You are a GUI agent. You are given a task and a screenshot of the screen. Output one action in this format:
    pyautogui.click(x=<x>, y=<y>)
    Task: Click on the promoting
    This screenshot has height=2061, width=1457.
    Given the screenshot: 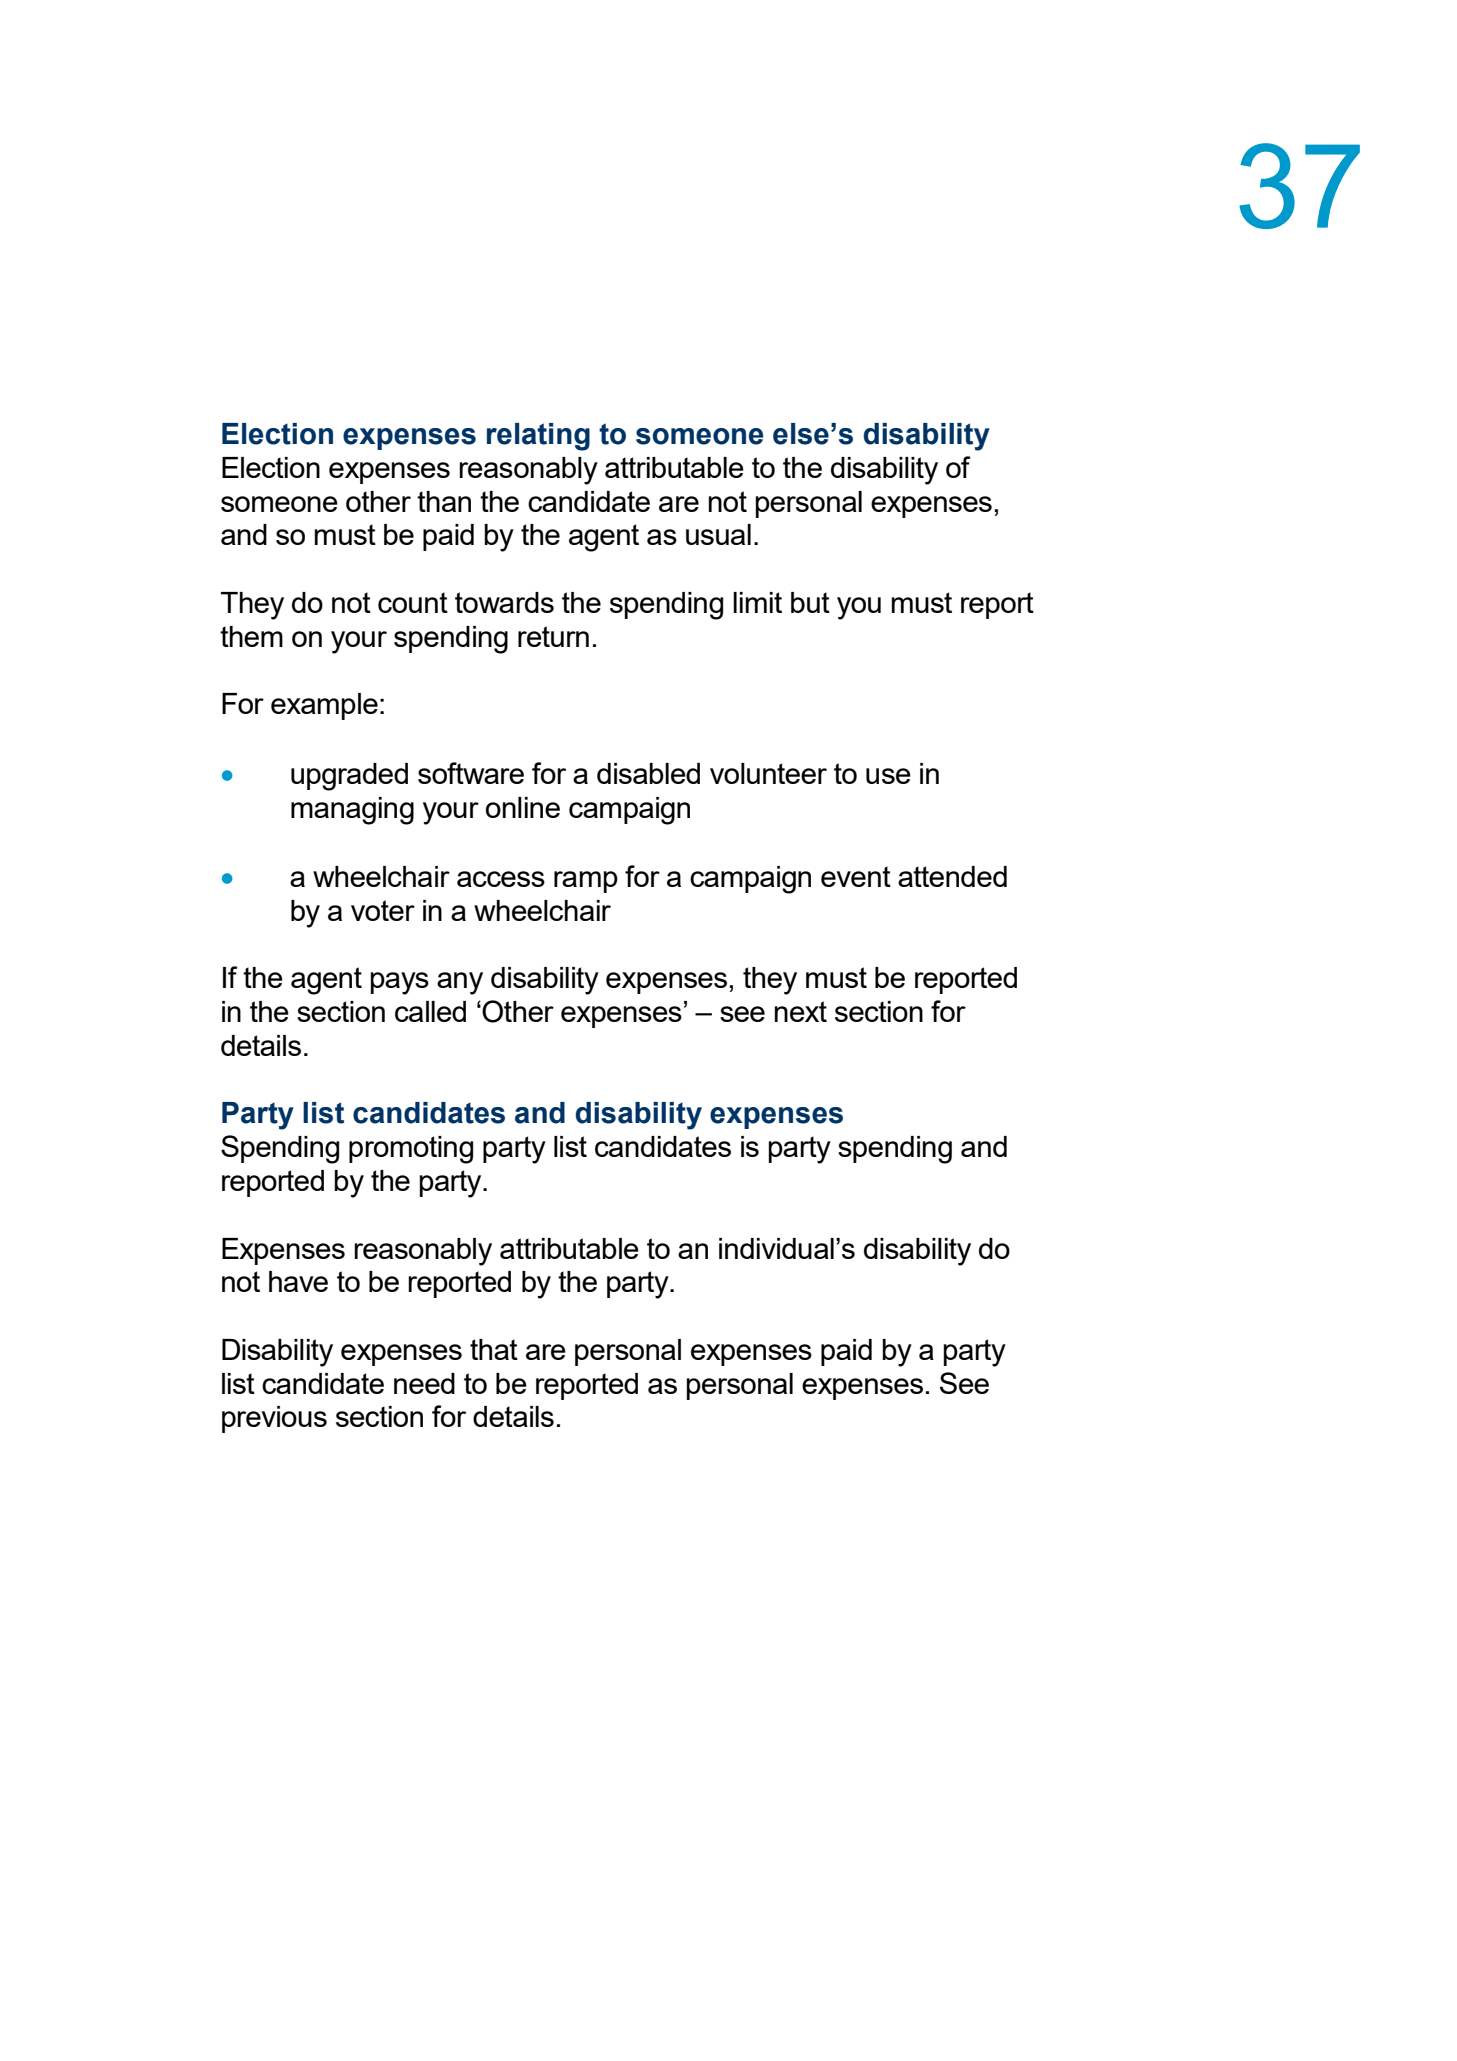 What is the action you would take?
    pyautogui.click(x=411, y=1150)
